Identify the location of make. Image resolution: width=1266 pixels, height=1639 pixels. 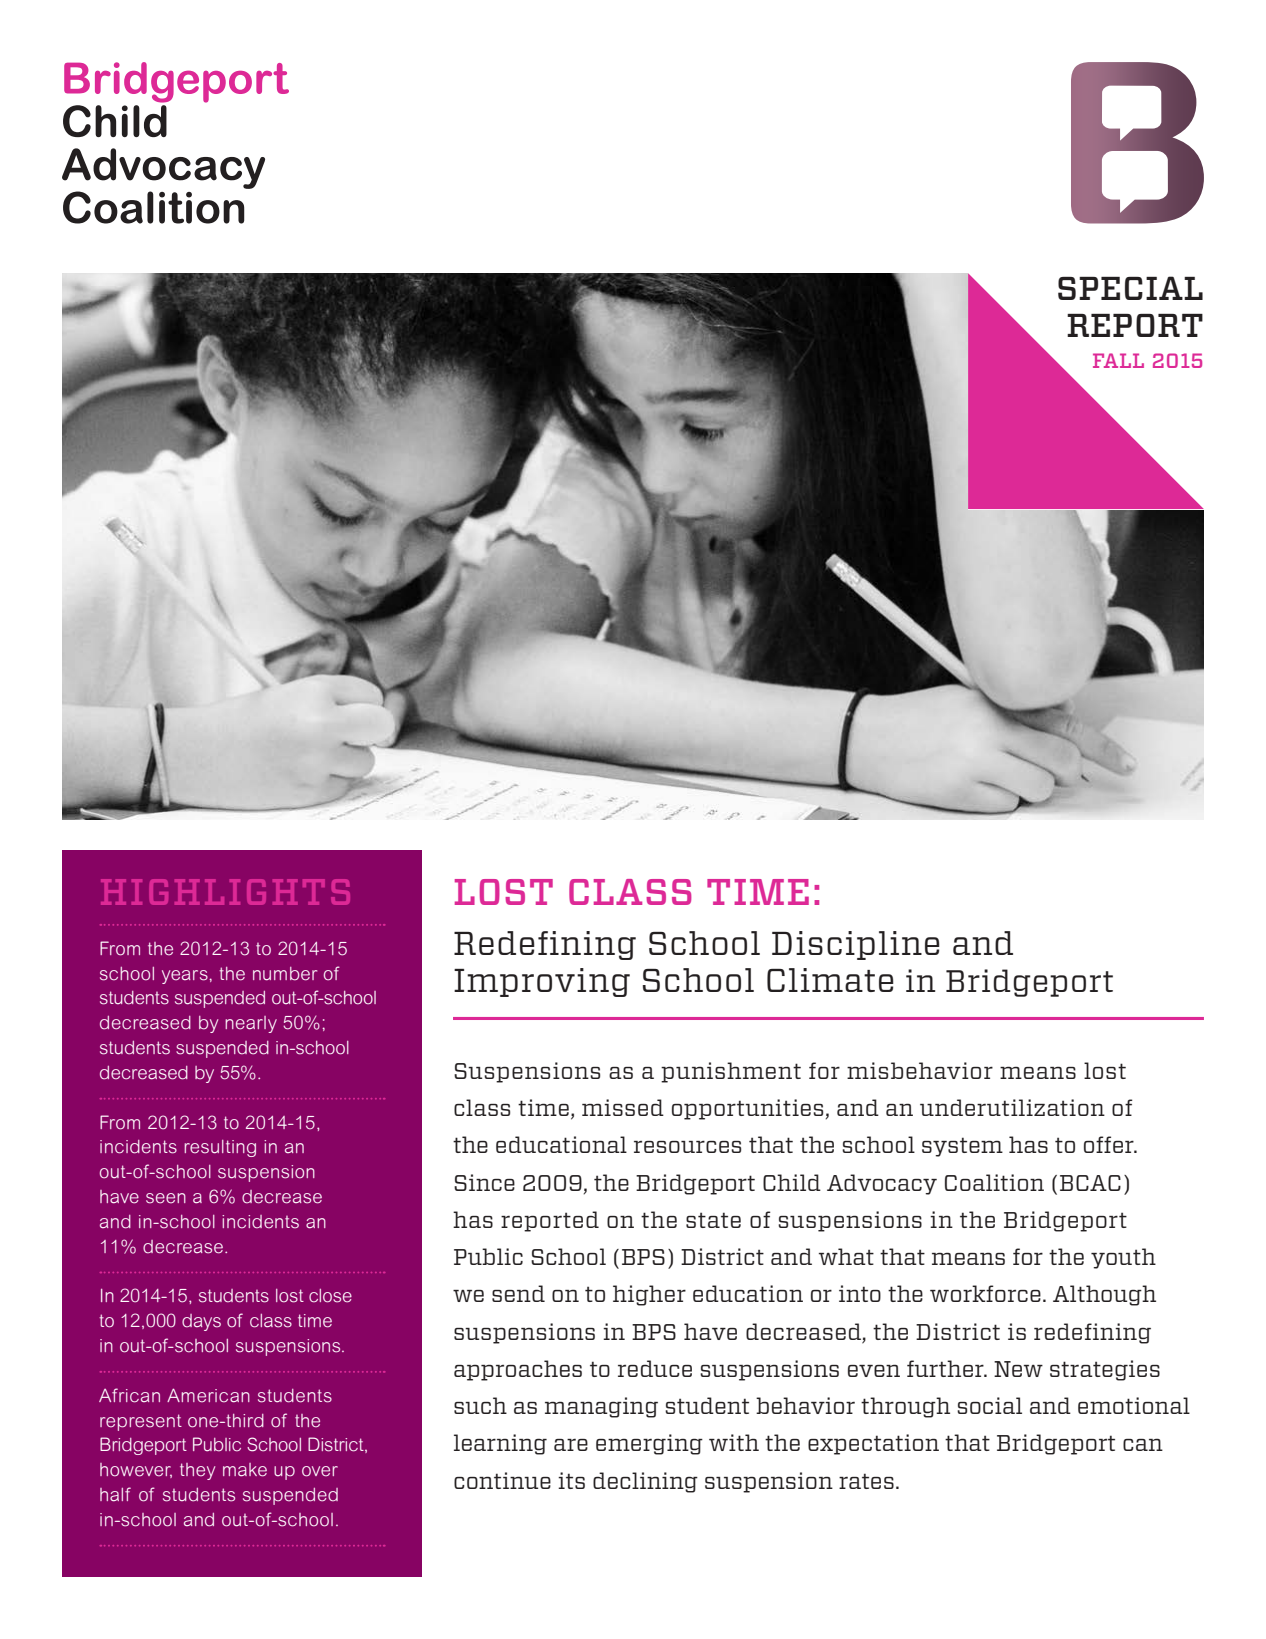
(245, 1470).
